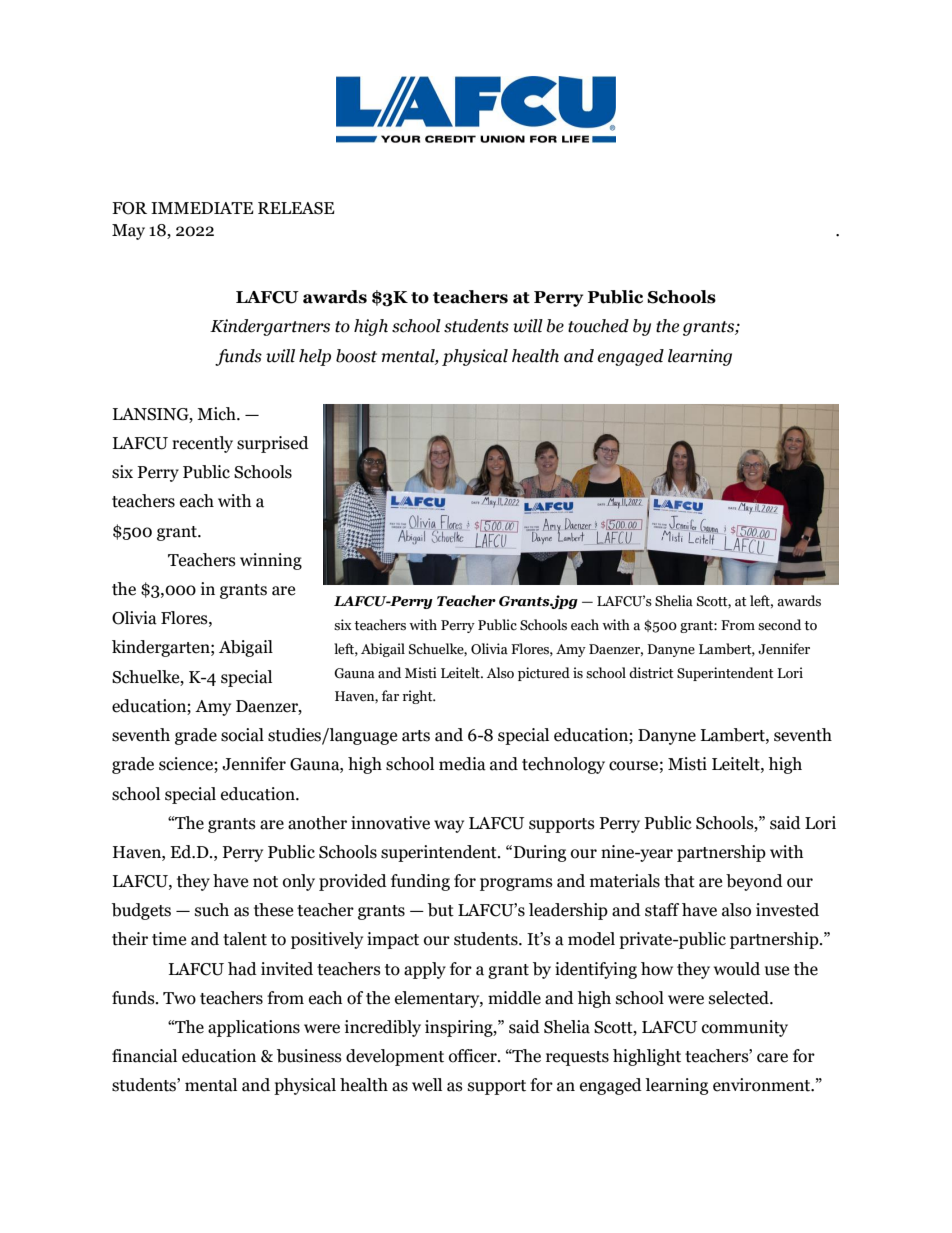 The height and width of the screenshot is (1233, 952). Describe the element at coordinates (128, 232) in the screenshot. I see `May` at that location.
